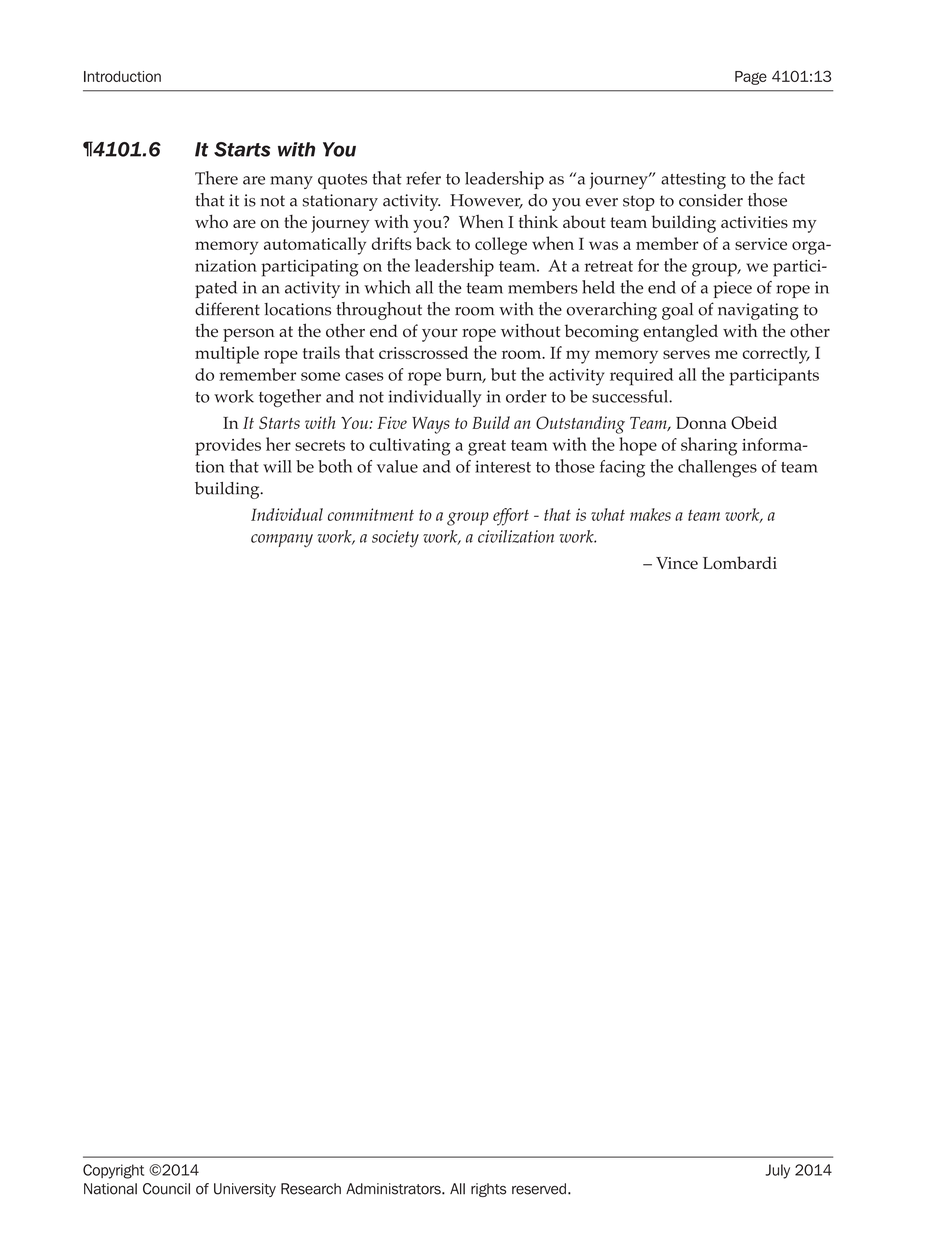 The width and height of the screenshot is (952, 1233). Describe the element at coordinates (777, 1171) in the screenshot. I see `July` at that location.
